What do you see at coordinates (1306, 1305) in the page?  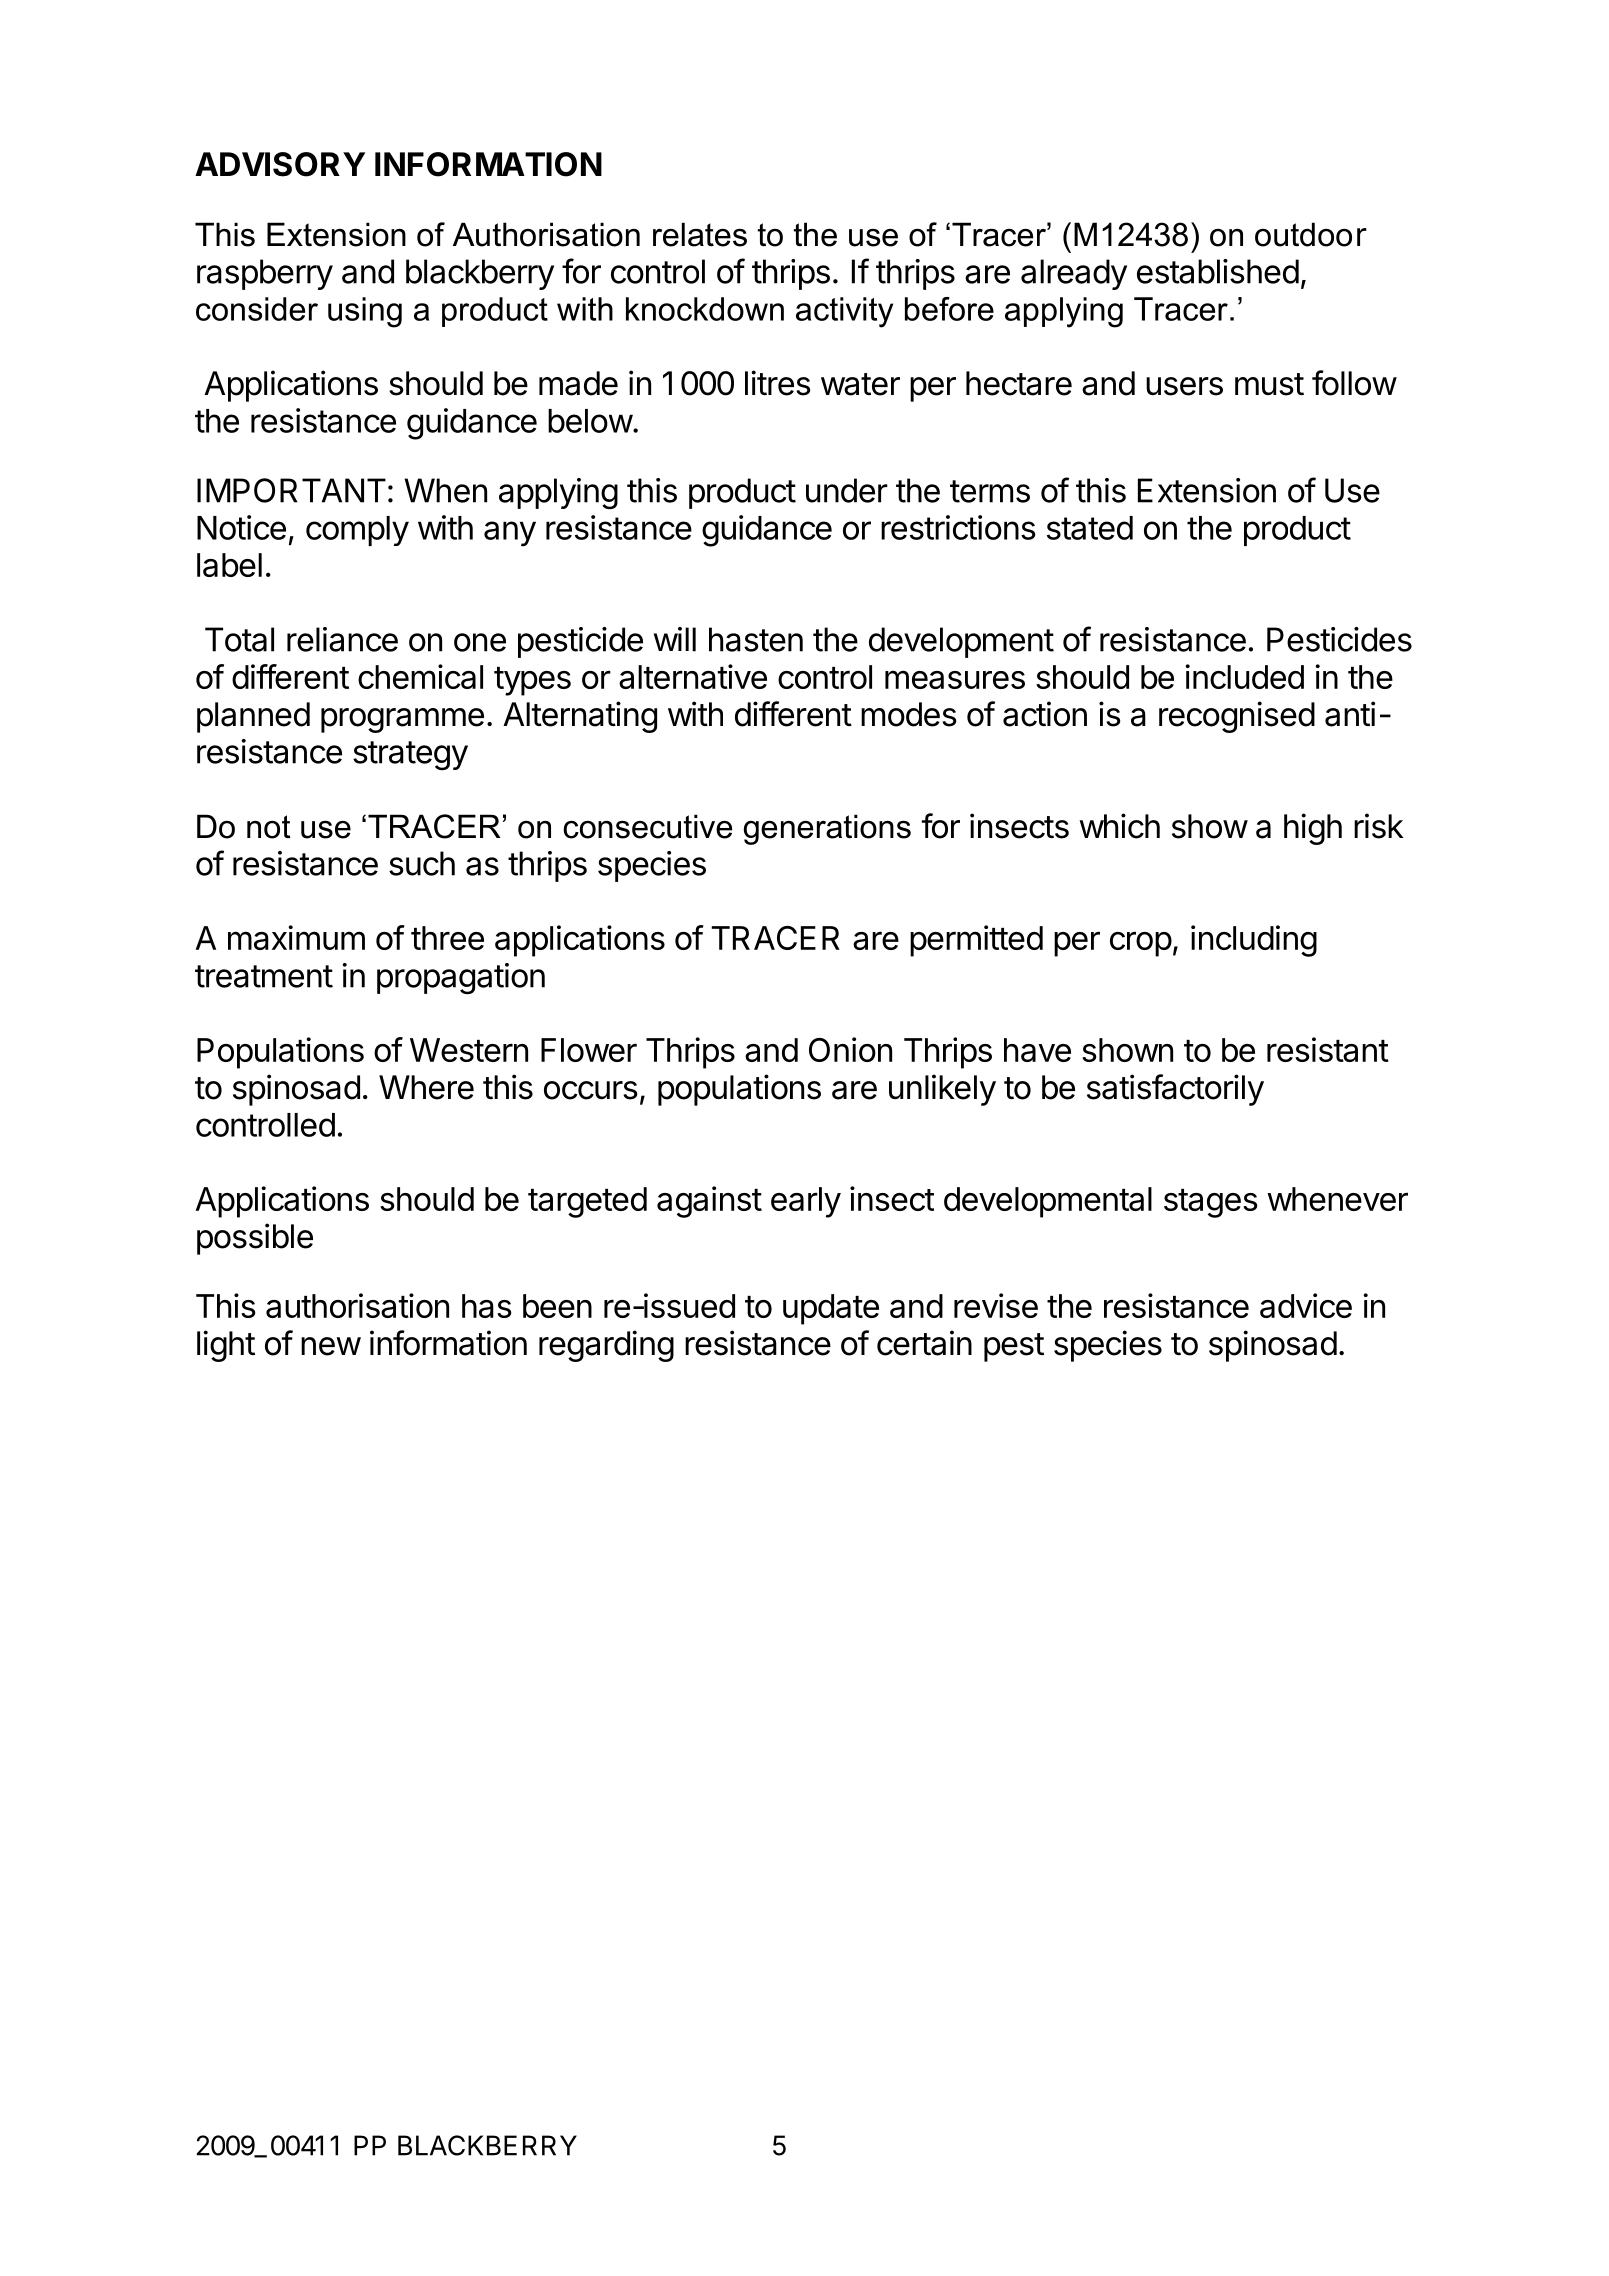 I see `advice` at bounding box center [1306, 1305].
